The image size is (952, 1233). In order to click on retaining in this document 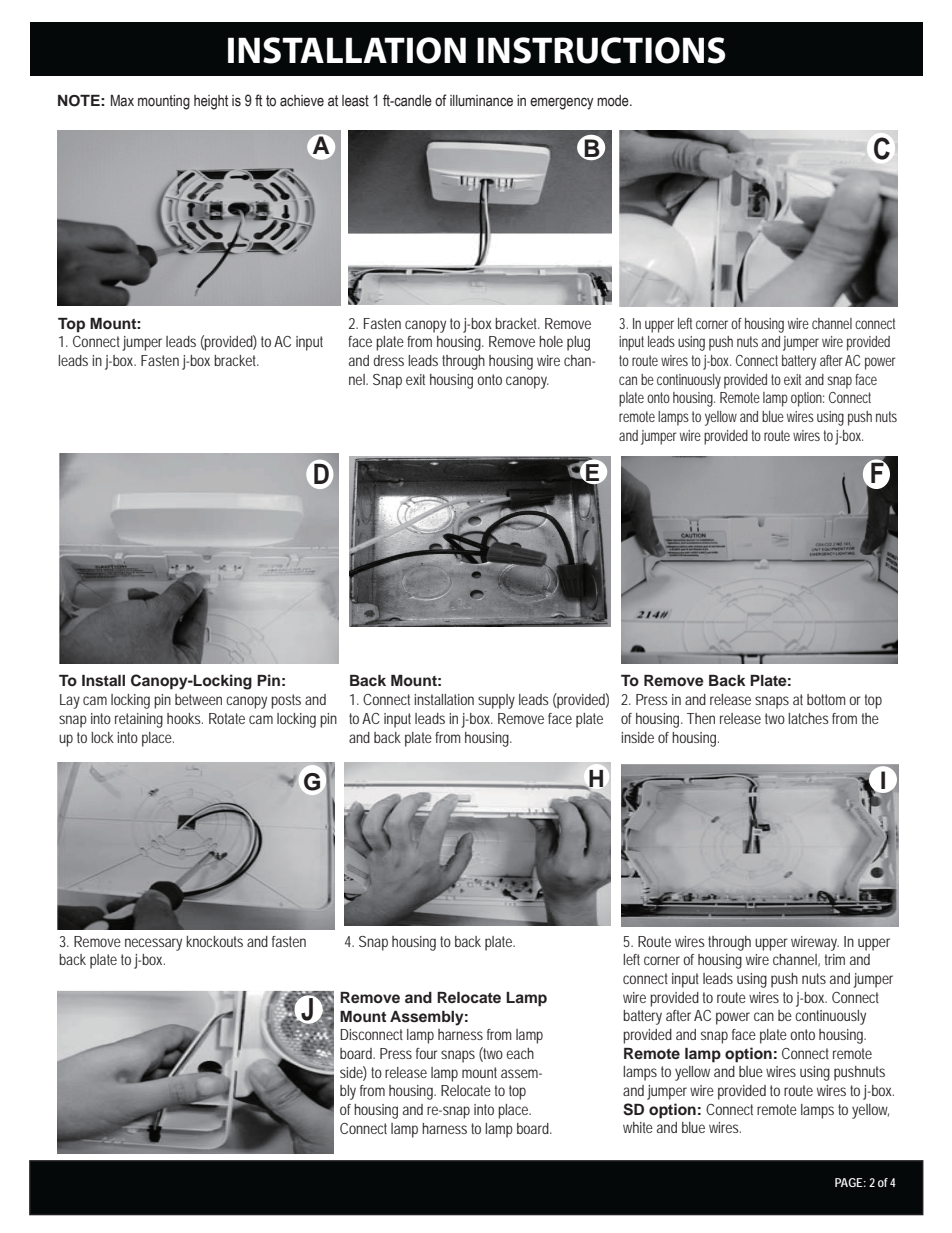, I will do `click(139, 720)`.
